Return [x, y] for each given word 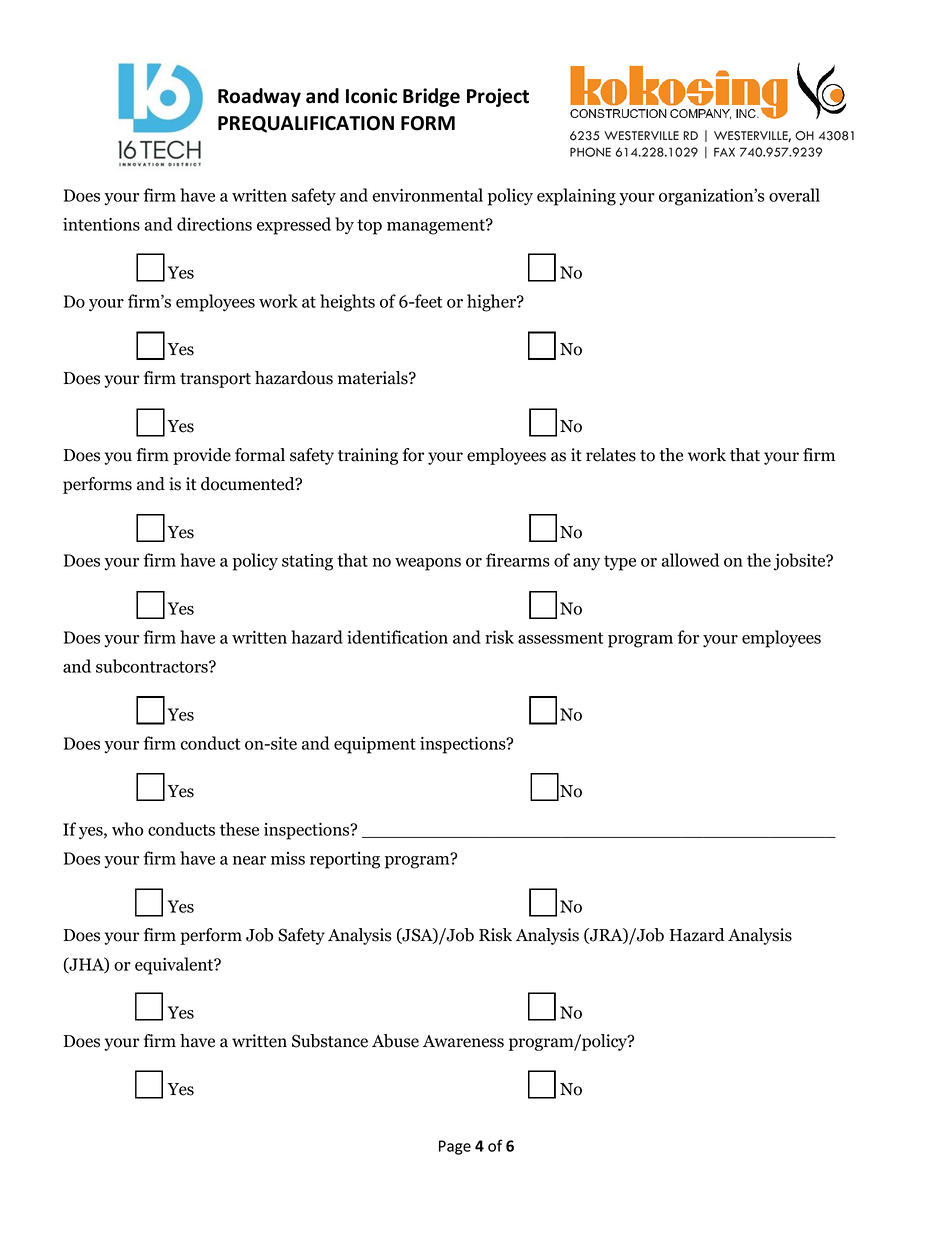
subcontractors [153, 666]
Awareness [463, 1041]
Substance [330, 1041]
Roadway [259, 97]
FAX [724, 152]
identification [397, 637]
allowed [690, 560]
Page [455, 1147]
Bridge [431, 97]
